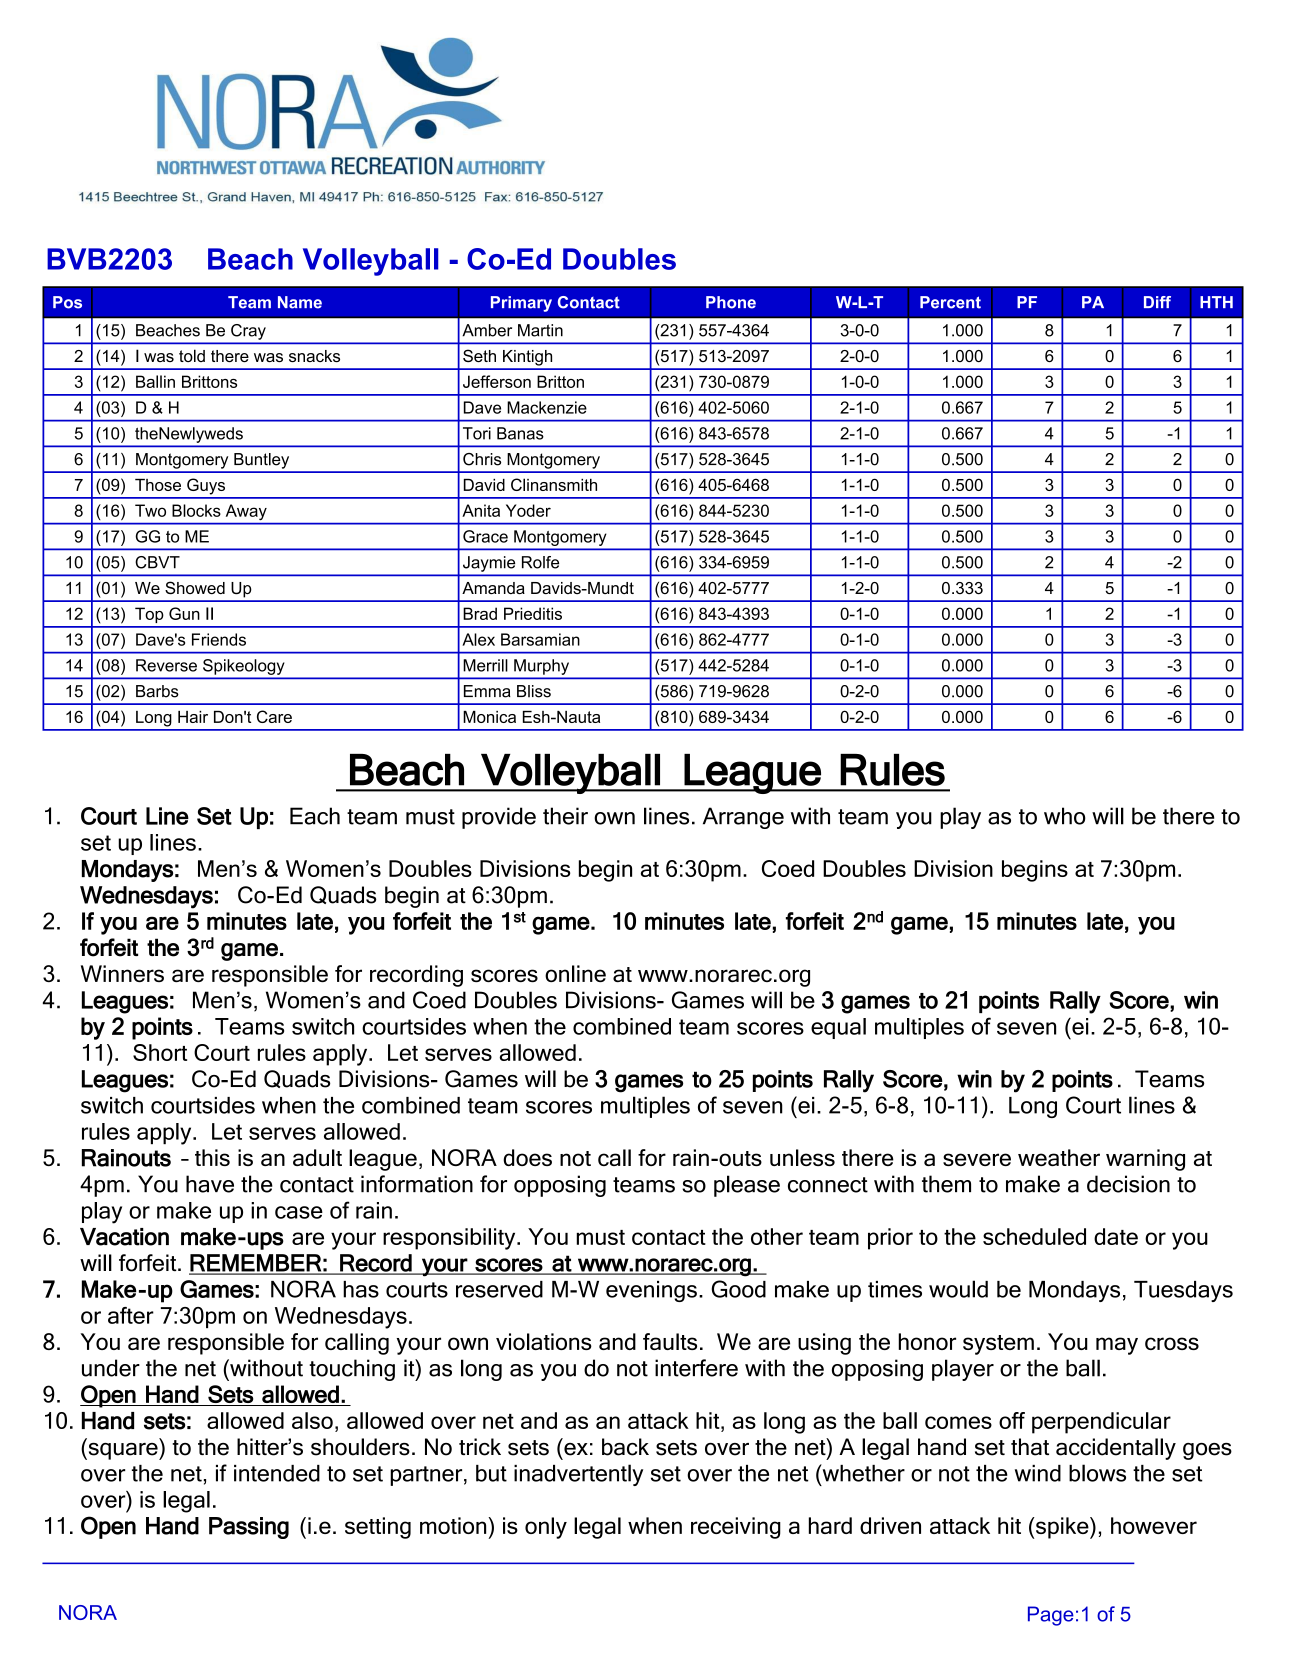 This document has width=1289, height=1668. What do you see at coordinates (277, 1473) in the document?
I see `intended` at bounding box center [277, 1473].
